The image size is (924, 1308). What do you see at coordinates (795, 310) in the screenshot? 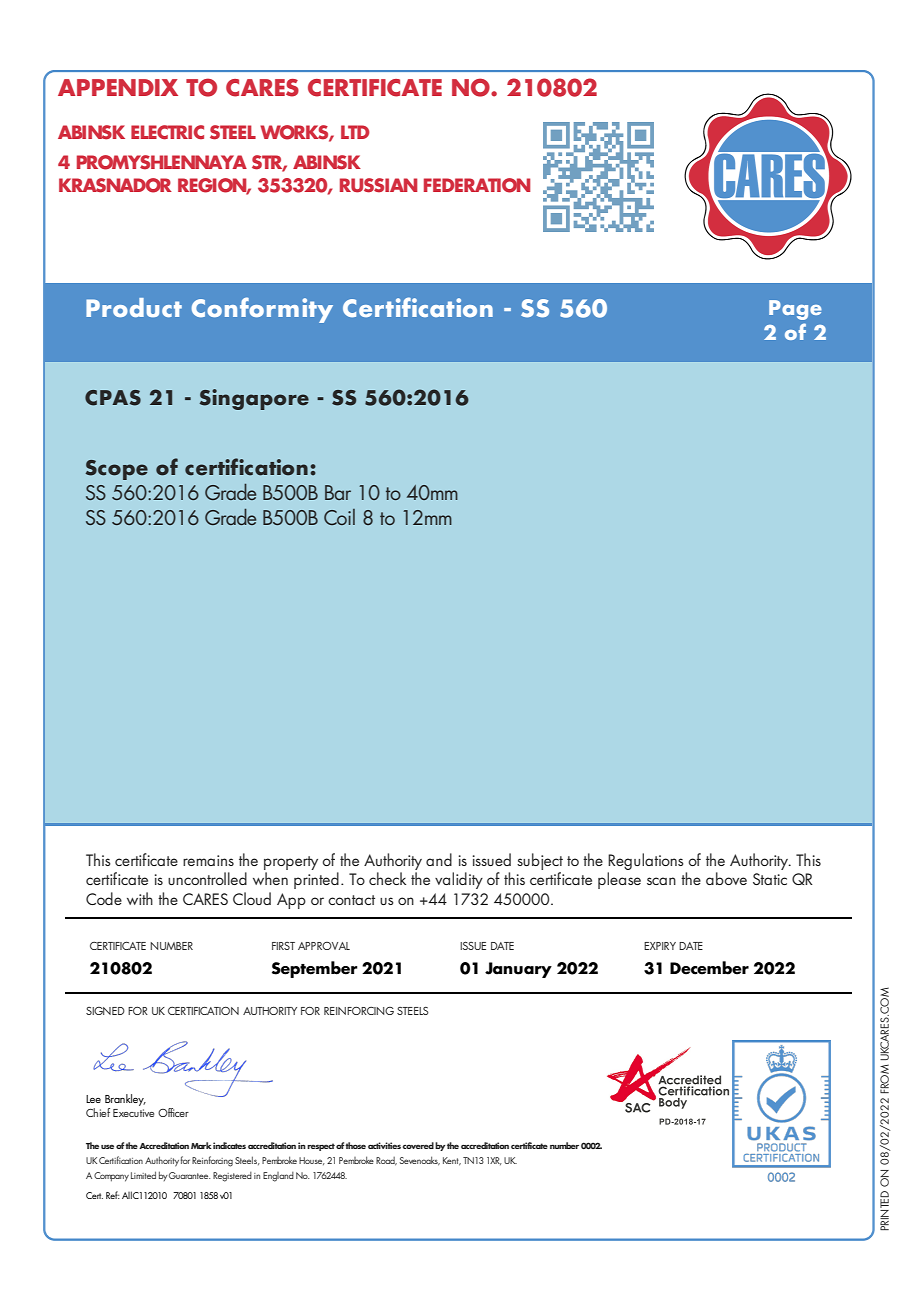
I see `Page` at bounding box center [795, 310].
